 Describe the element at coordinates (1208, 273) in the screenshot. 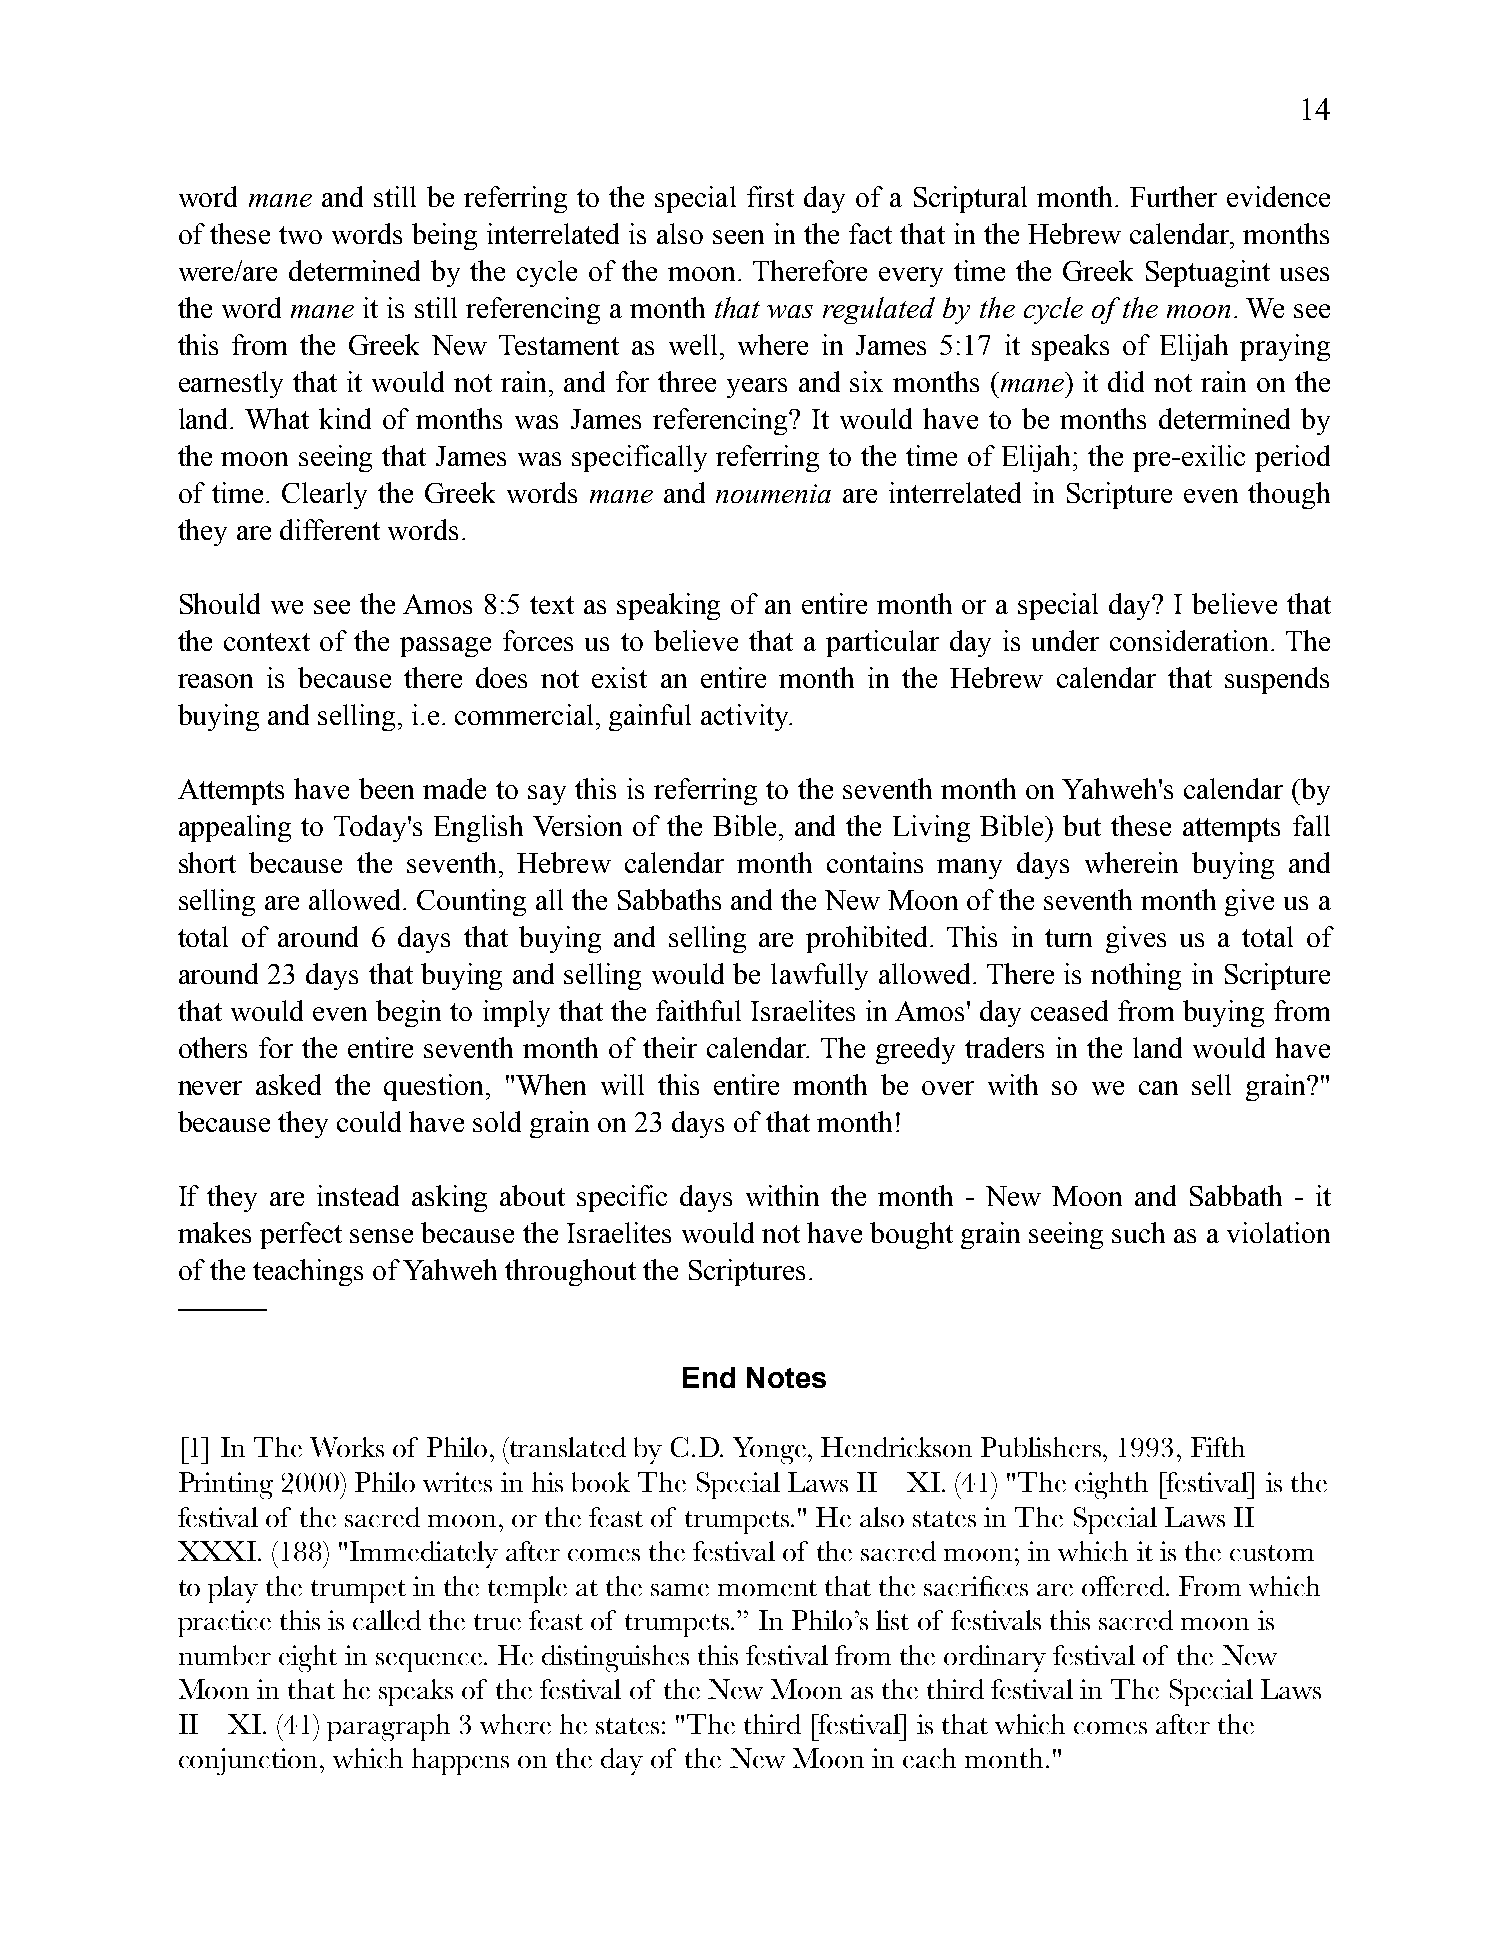

I see `Septuagint` at that location.
